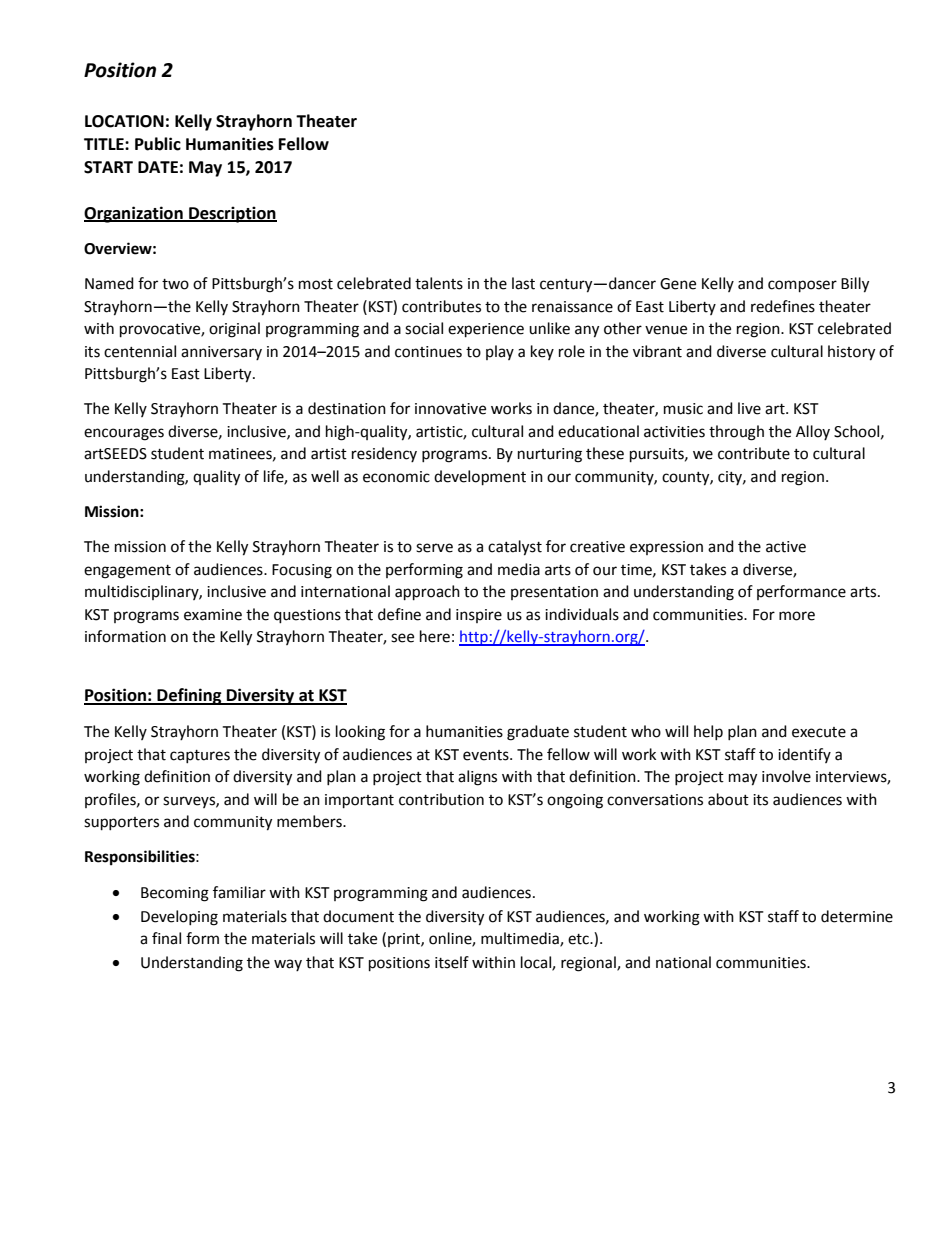  What do you see at coordinates (158, 144) in the screenshot?
I see `Public` at bounding box center [158, 144].
